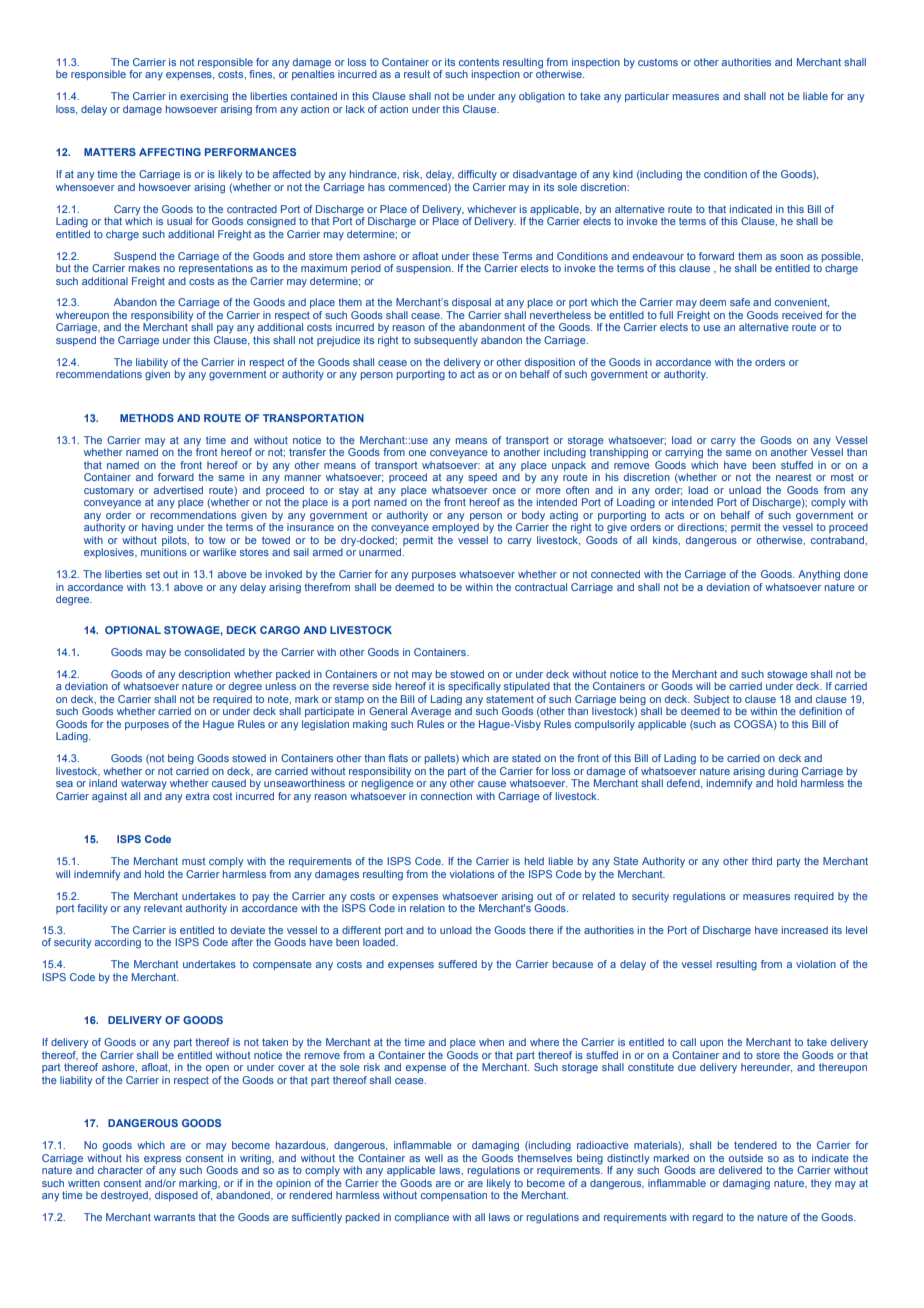 The image size is (924, 1308). What do you see at coordinates (793, 477) in the screenshot?
I see `nearest` at bounding box center [793, 477].
